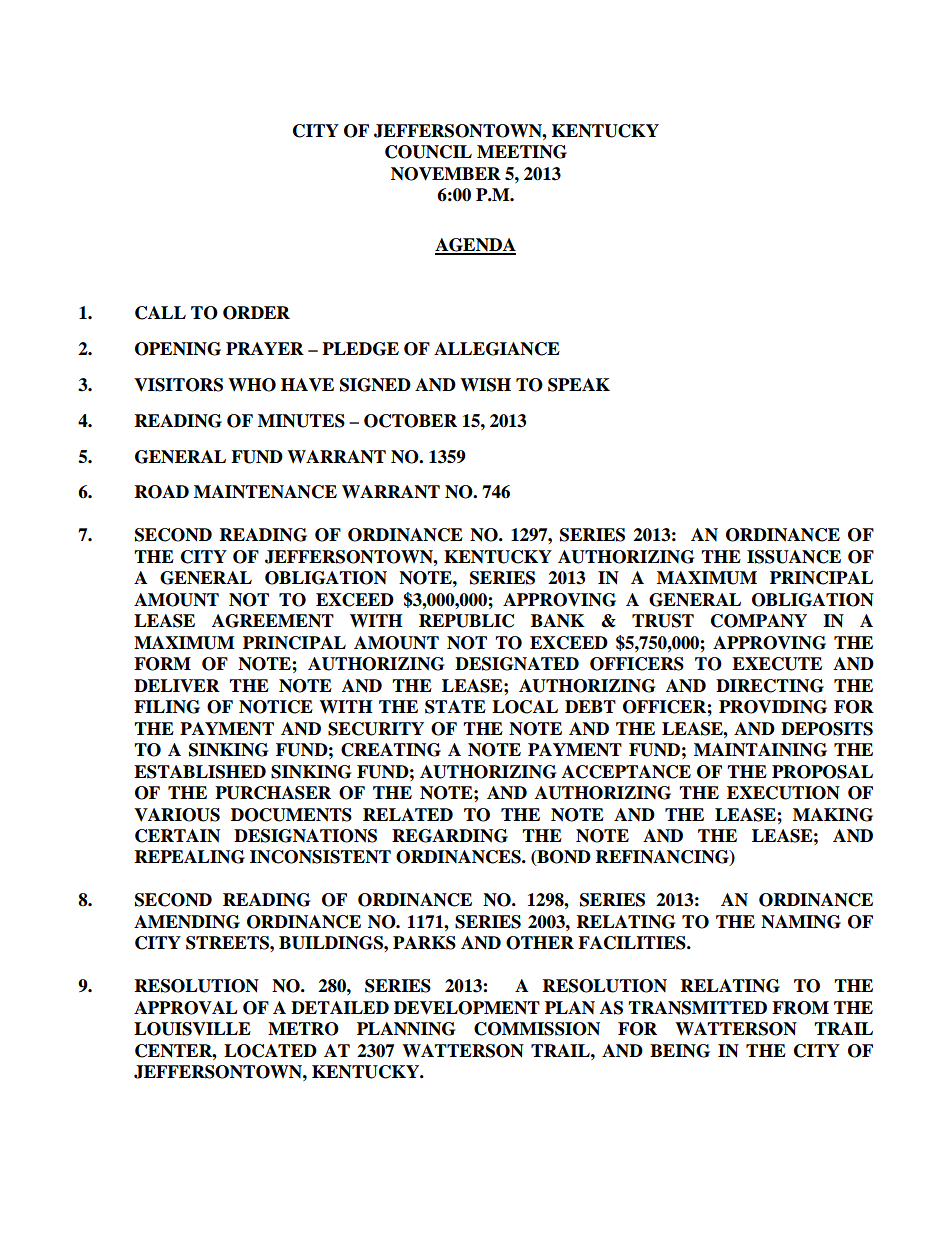 This screenshot has height=1233, width=952. What do you see at coordinates (475, 246) in the screenshot?
I see `AGENDA` at bounding box center [475, 246].
